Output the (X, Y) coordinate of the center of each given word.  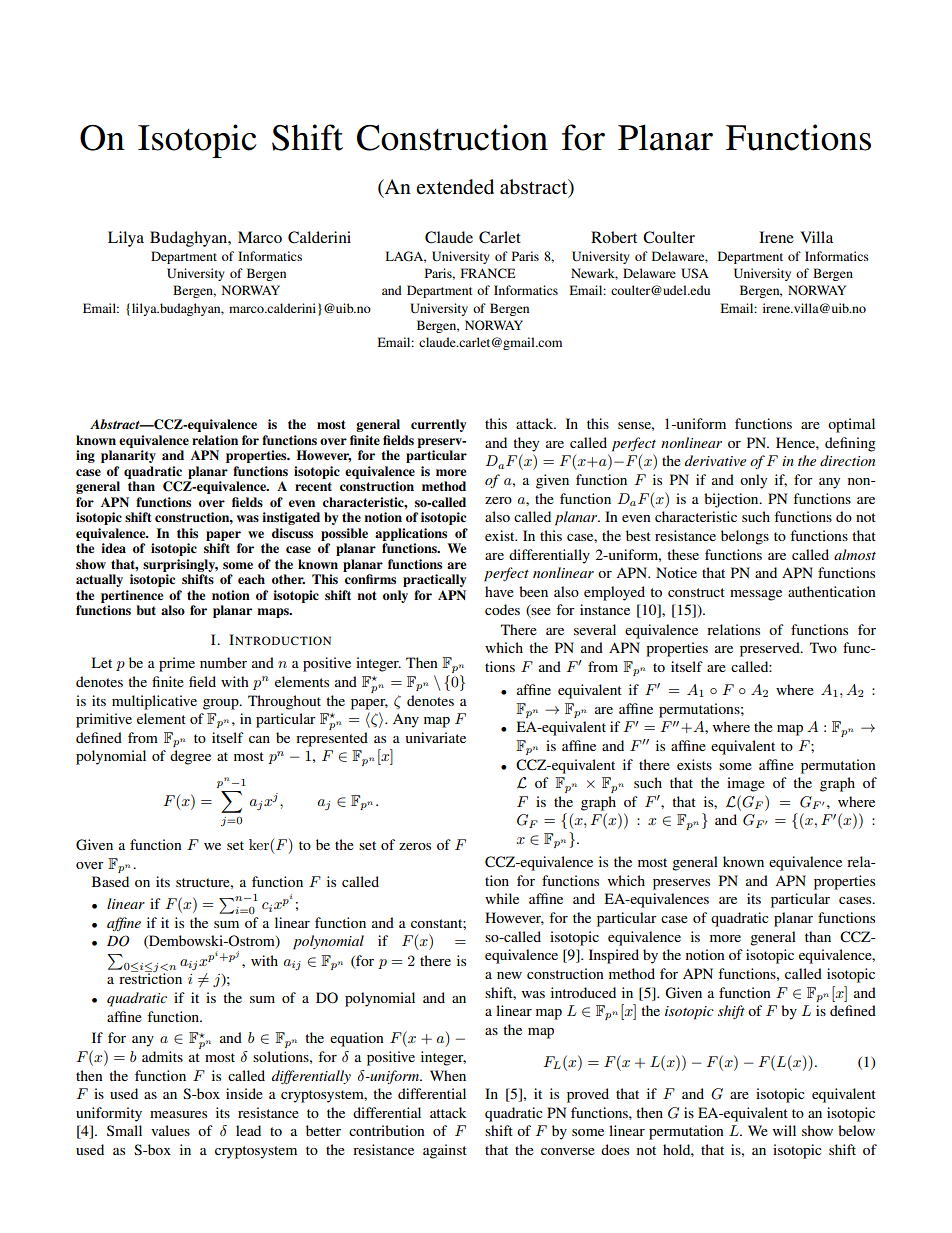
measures (178, 1114)
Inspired (614, 956)
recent (313, 486)
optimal (851, 425)
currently (438, 425)
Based (110, 881)
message (756, 595)
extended (455, 187)
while (502, 898)
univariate (435, 737)
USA (695, 273)
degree (190, 757)
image (746, 784)
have (499, 591)
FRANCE (488, 273)
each (251, 579)
